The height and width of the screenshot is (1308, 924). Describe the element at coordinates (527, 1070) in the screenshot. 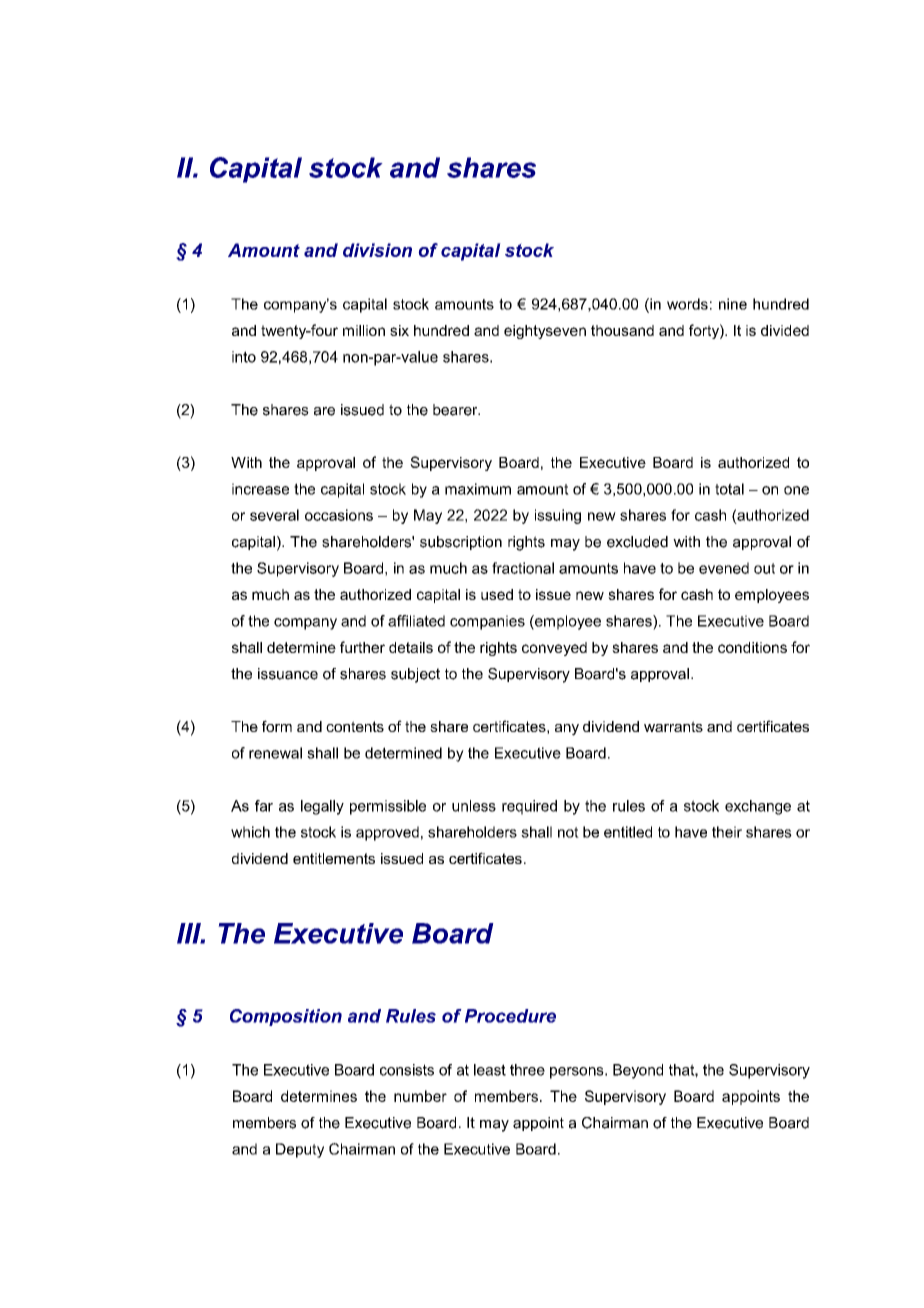

I see `three` at that location.
